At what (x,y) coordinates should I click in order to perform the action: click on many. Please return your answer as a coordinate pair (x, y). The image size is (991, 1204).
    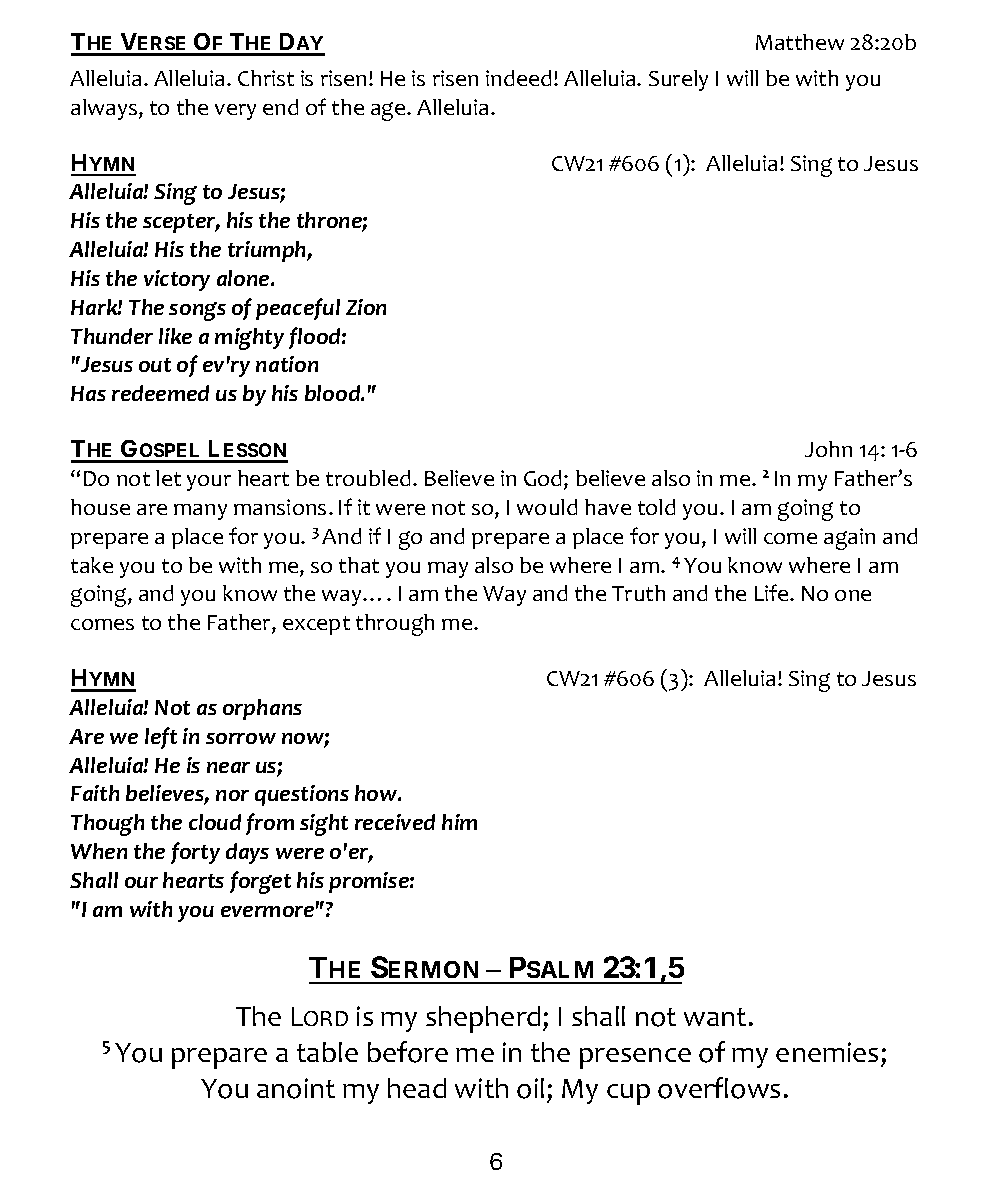
    Looking at the image, I should click on (200, 512).
